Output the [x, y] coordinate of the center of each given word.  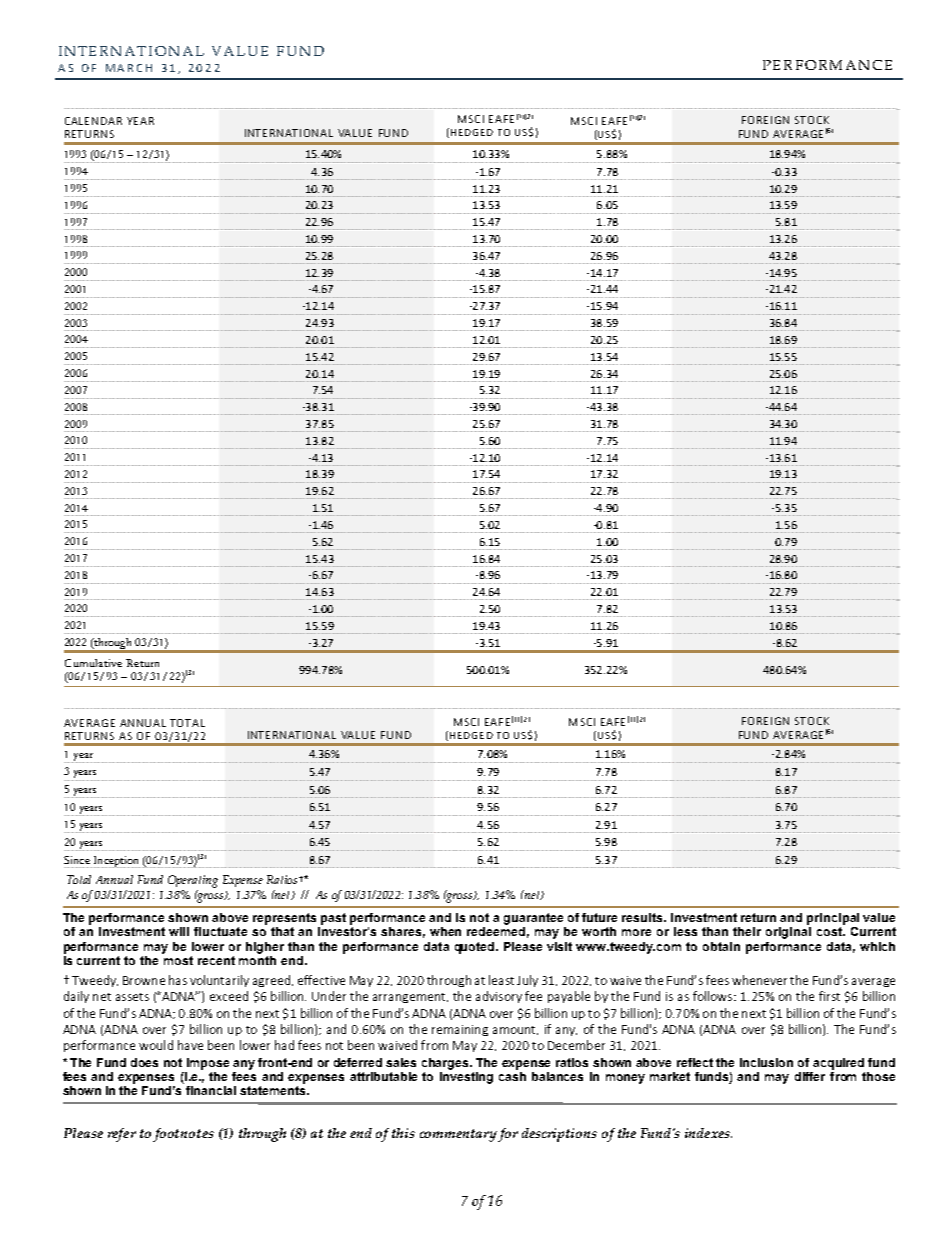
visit [559, 946]
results [644, 917]
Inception [116, 862]
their [747, 931]
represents [284, 919]
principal [833, 919]
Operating [193, 881]
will [179, 931]
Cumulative [93, 663]
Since [77, 860]
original [788, 933]
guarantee [533, 919]
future [599, 917]
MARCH [129, 68]
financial [211, 1090]
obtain [721, 946]
